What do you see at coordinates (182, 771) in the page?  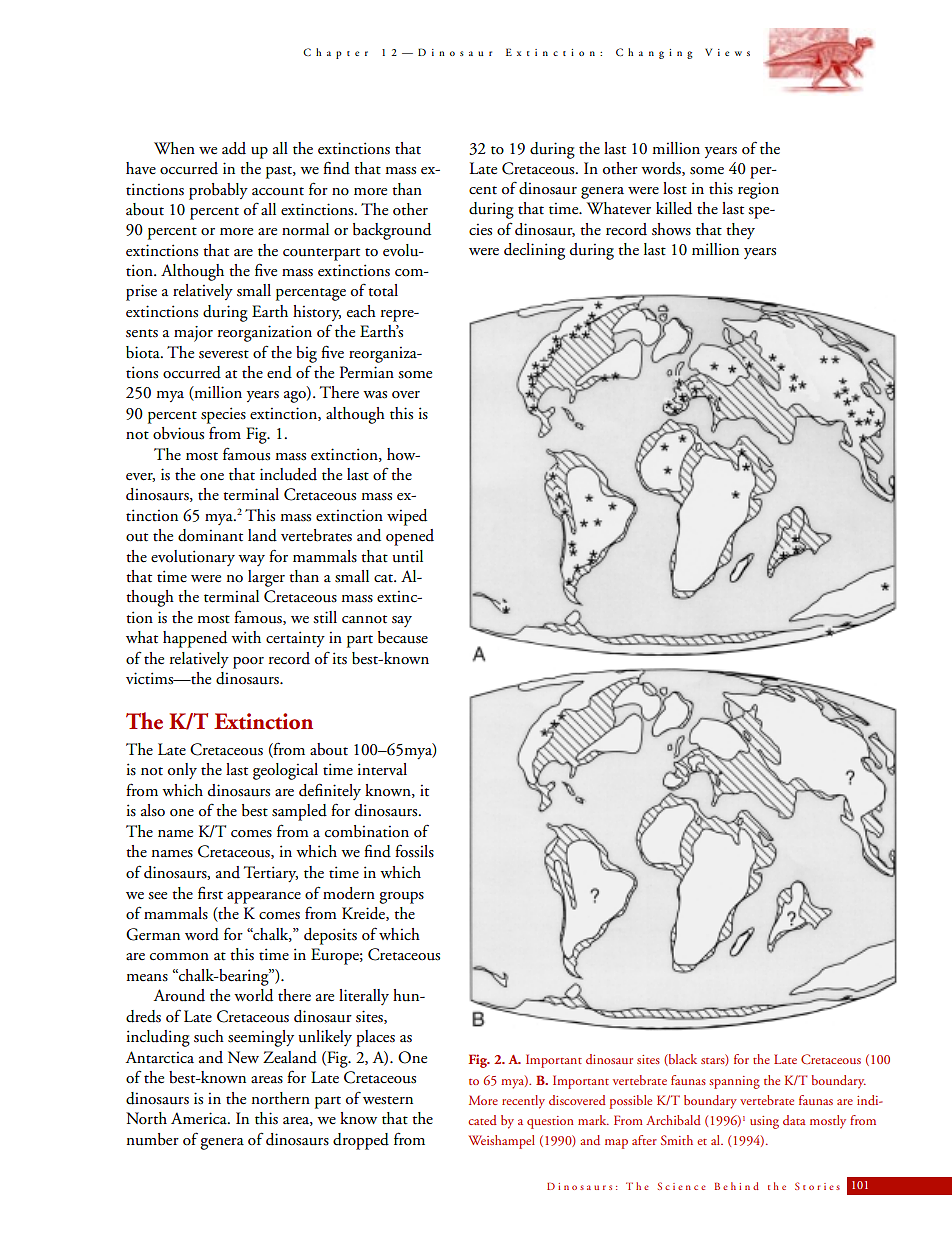 I see `only` at bounding box center [182, 771].
